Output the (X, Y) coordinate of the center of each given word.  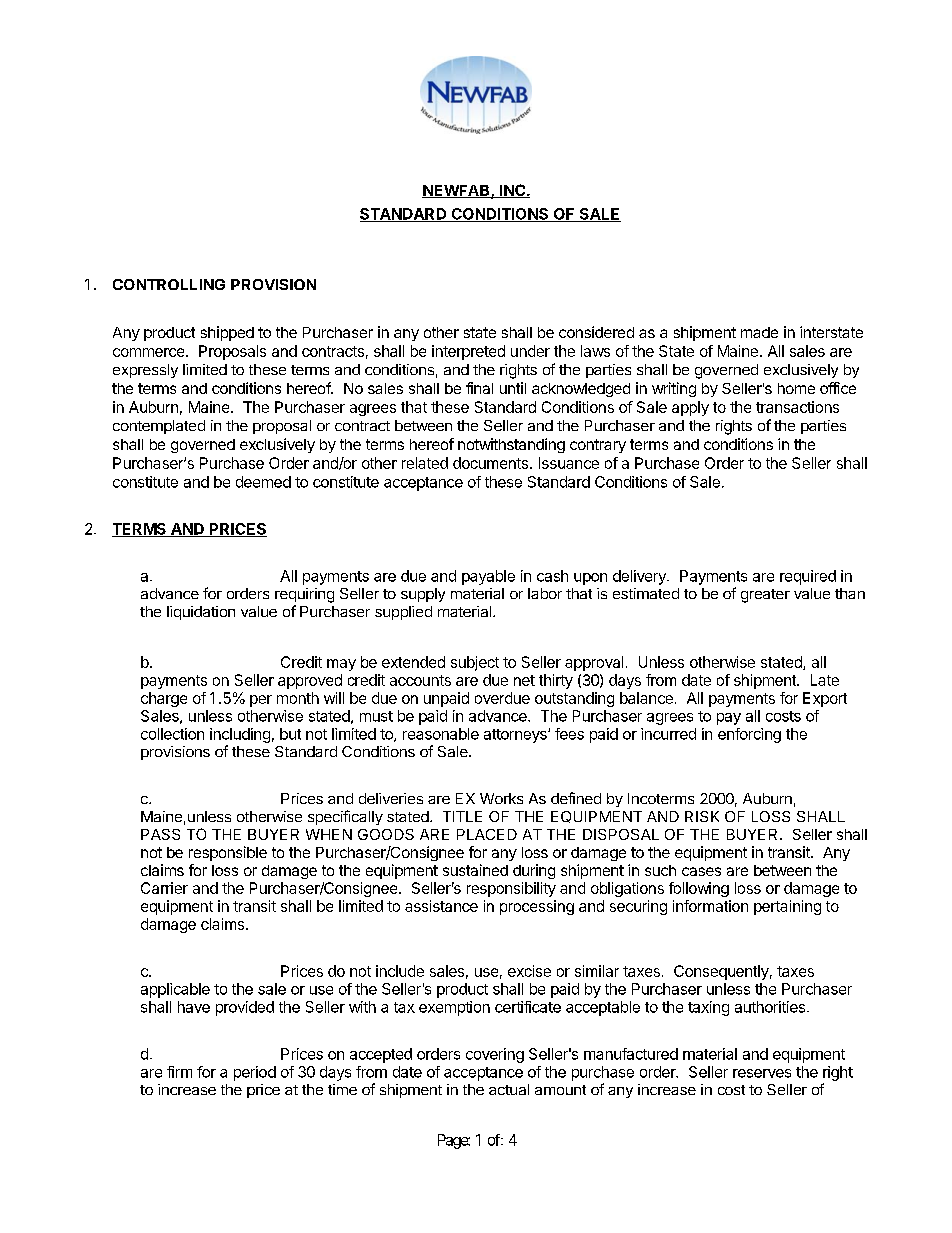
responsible (228, 853)
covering (495, 1055)
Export (825, 699)
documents (490, 463)
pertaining (787, 907)
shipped (227, 333)
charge (164, 699)
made (759, 332)
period (255, 1073)
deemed (263, 482)
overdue (502, 698)
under (530, 351)
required (808, 577)
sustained (475, 870)
